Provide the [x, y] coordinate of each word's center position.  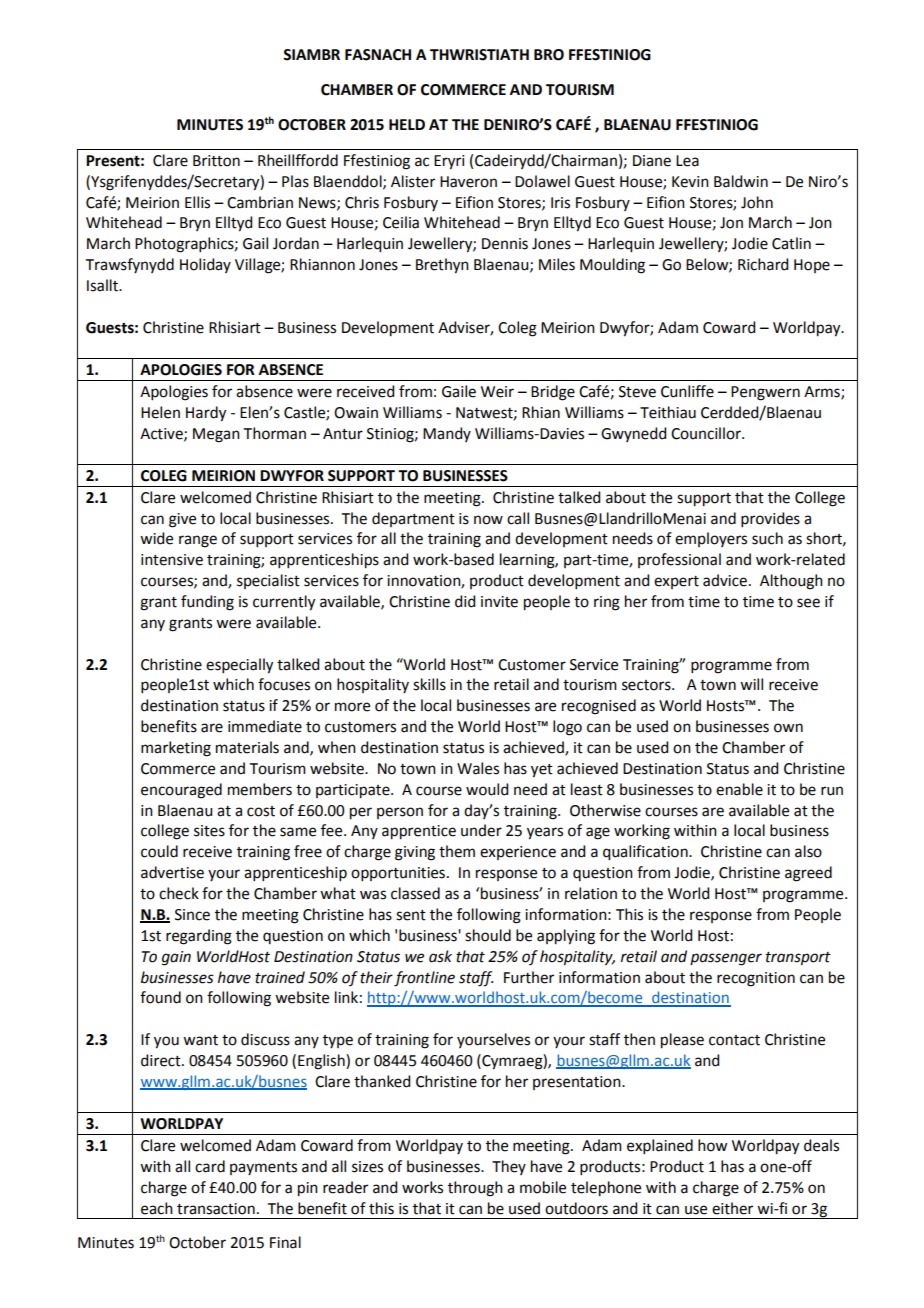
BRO [549, 55]
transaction [216, 1209]
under [481, 830]
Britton [216, 161]
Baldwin [741, 181]
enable [739, 789]
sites [209, 831]
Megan [216, 435]
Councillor [707, 433]
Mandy [447, 434]
